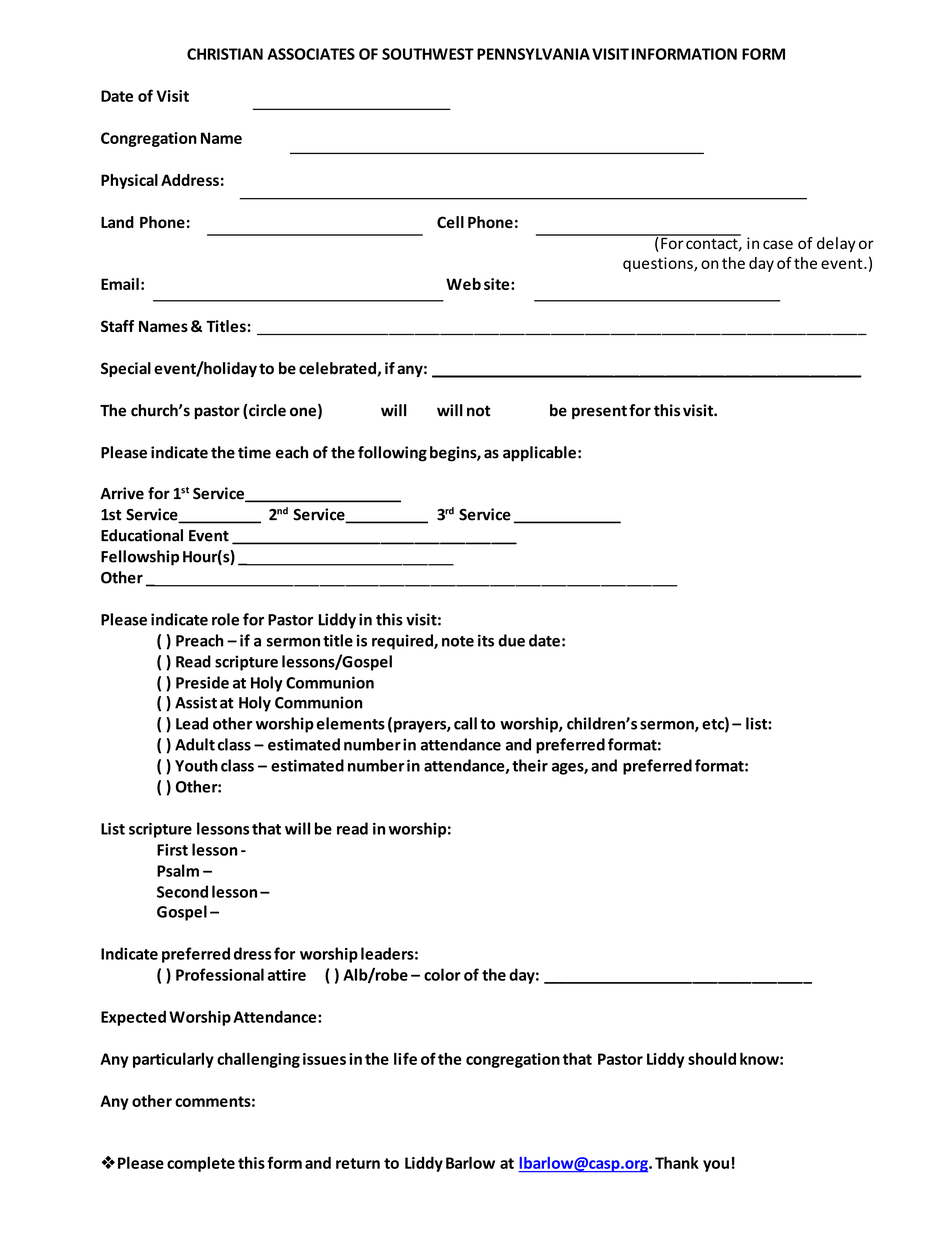 This screenshot has width=952, height=1233. Describe the element at coordinates (463, 284) in the screenshot. I see `Web` at that location.
